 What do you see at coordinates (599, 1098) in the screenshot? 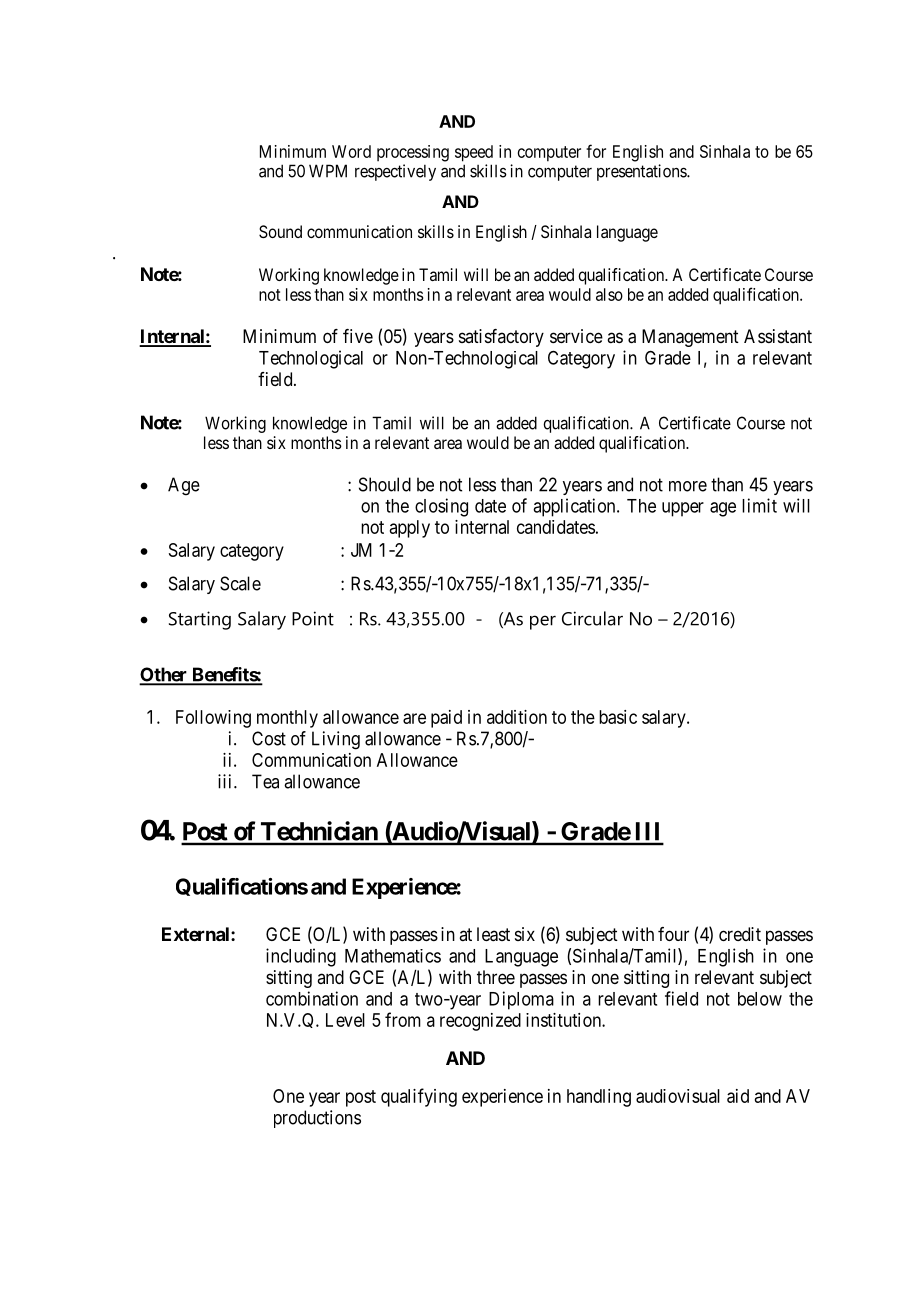
I see `handling` at bounding box center [599, 1098].
